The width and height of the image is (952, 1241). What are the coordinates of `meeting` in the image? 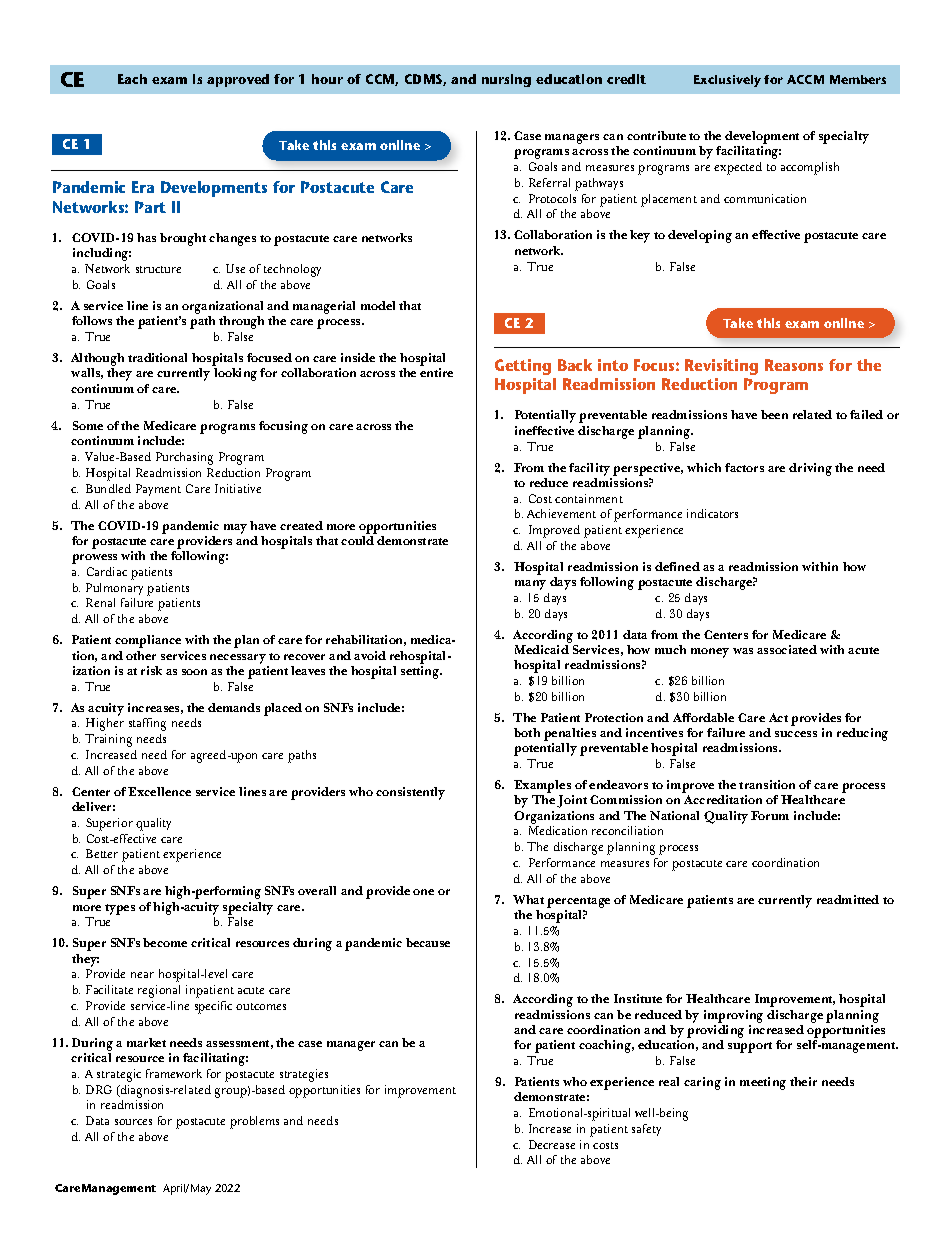 It's located at (763, 1083).
